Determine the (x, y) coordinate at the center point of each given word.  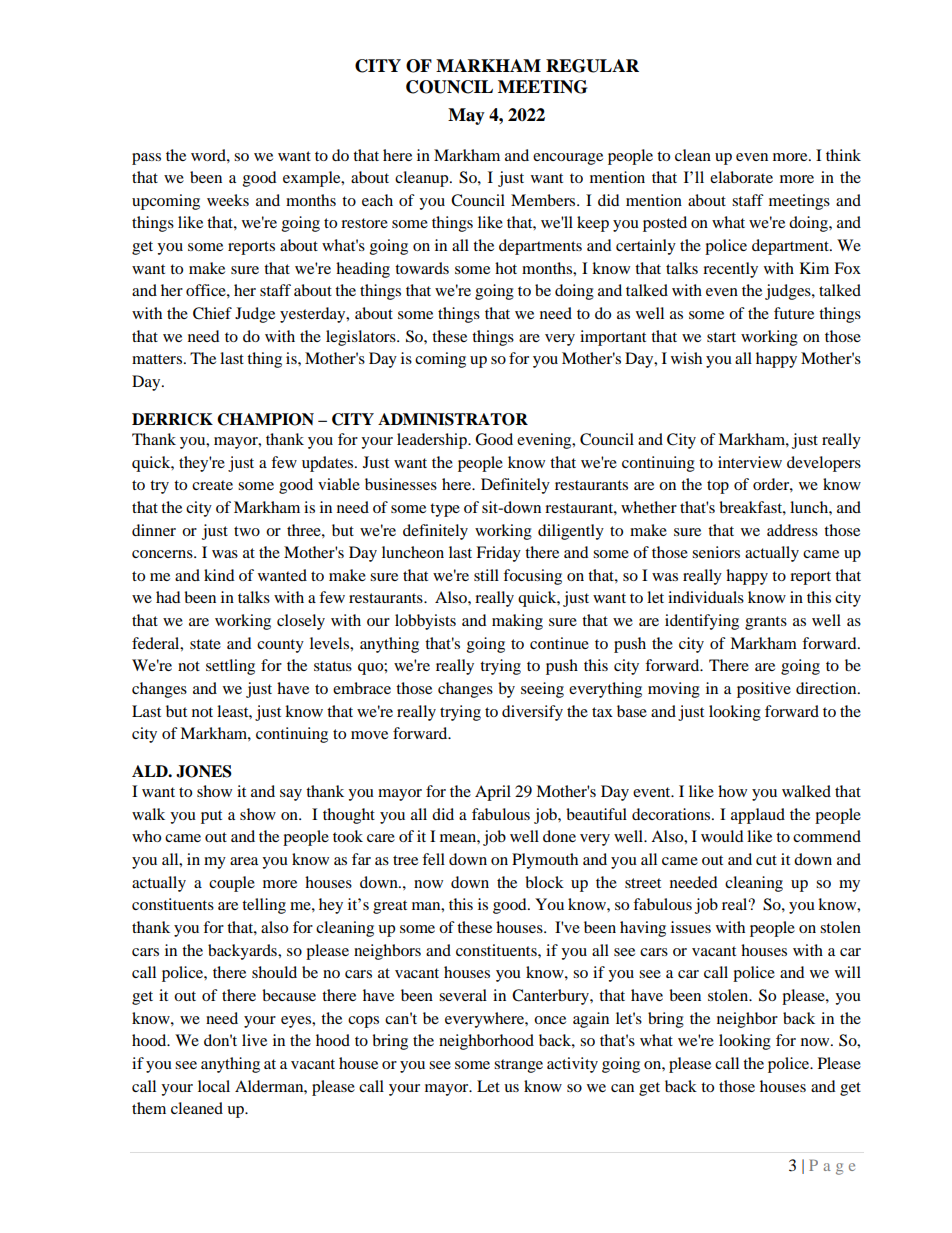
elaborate (741, 177)
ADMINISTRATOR (453, 419)
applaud (758, 816)
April (493, 793)
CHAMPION (265, 419)
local (214, 1086)
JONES (204, 771)
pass (146, 159)
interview (750, 462)
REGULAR (592, 66)
